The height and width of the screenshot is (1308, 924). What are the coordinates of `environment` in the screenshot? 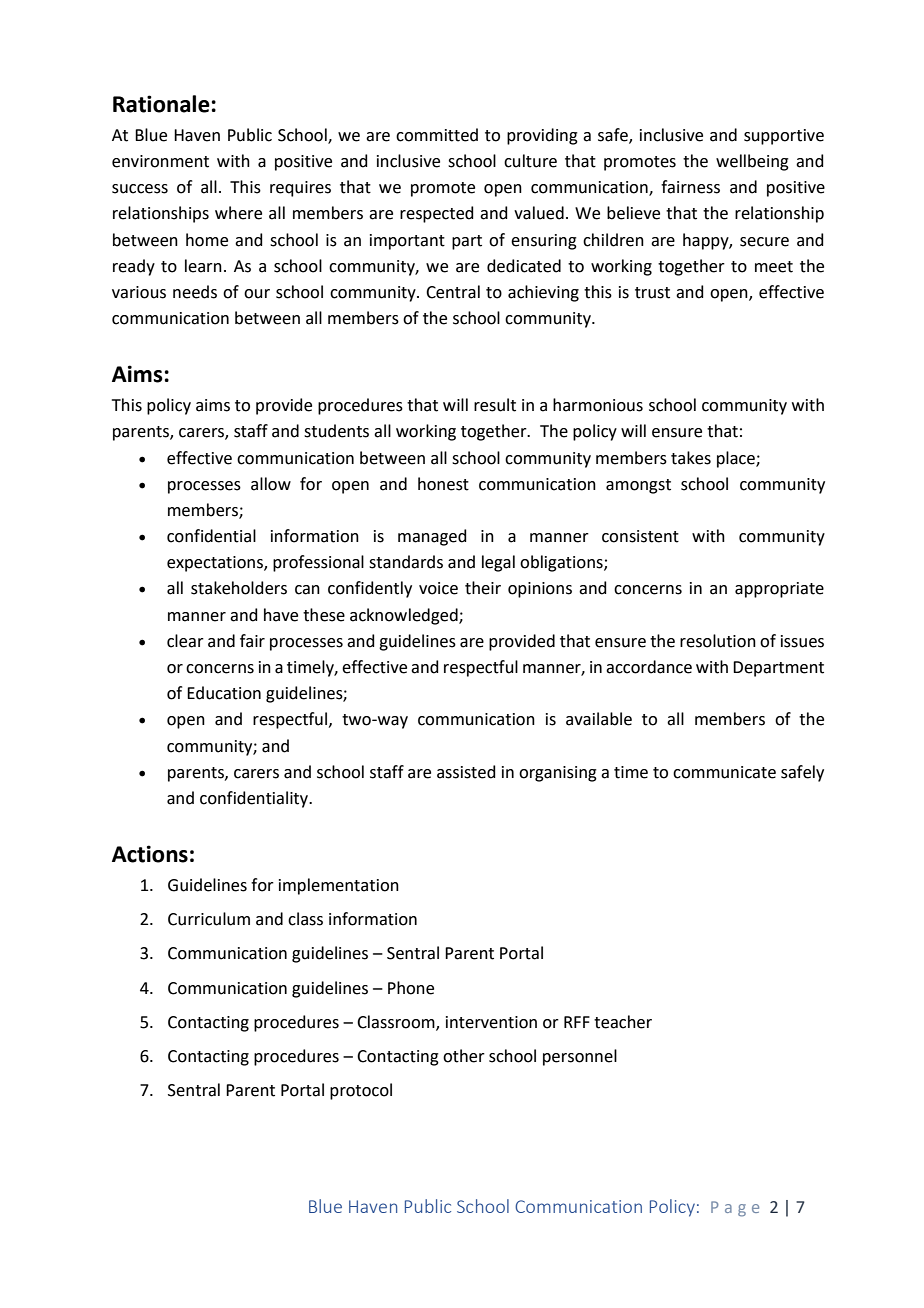 It's located at (160, 161).
